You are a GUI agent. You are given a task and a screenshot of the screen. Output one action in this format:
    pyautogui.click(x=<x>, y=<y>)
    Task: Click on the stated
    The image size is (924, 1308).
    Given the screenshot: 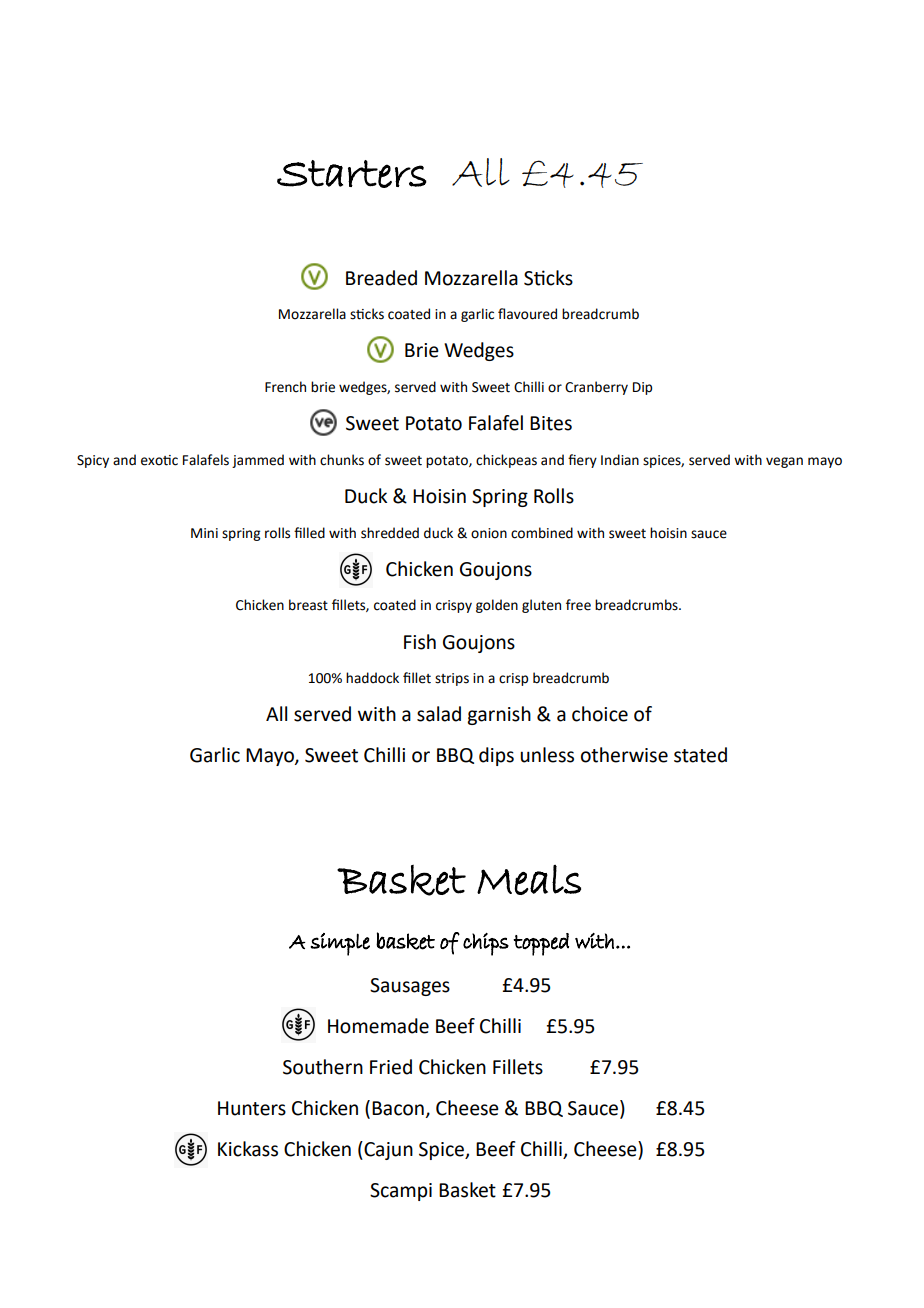 What is the action you would take?
    pyautogui.click(x=700, y=755)
